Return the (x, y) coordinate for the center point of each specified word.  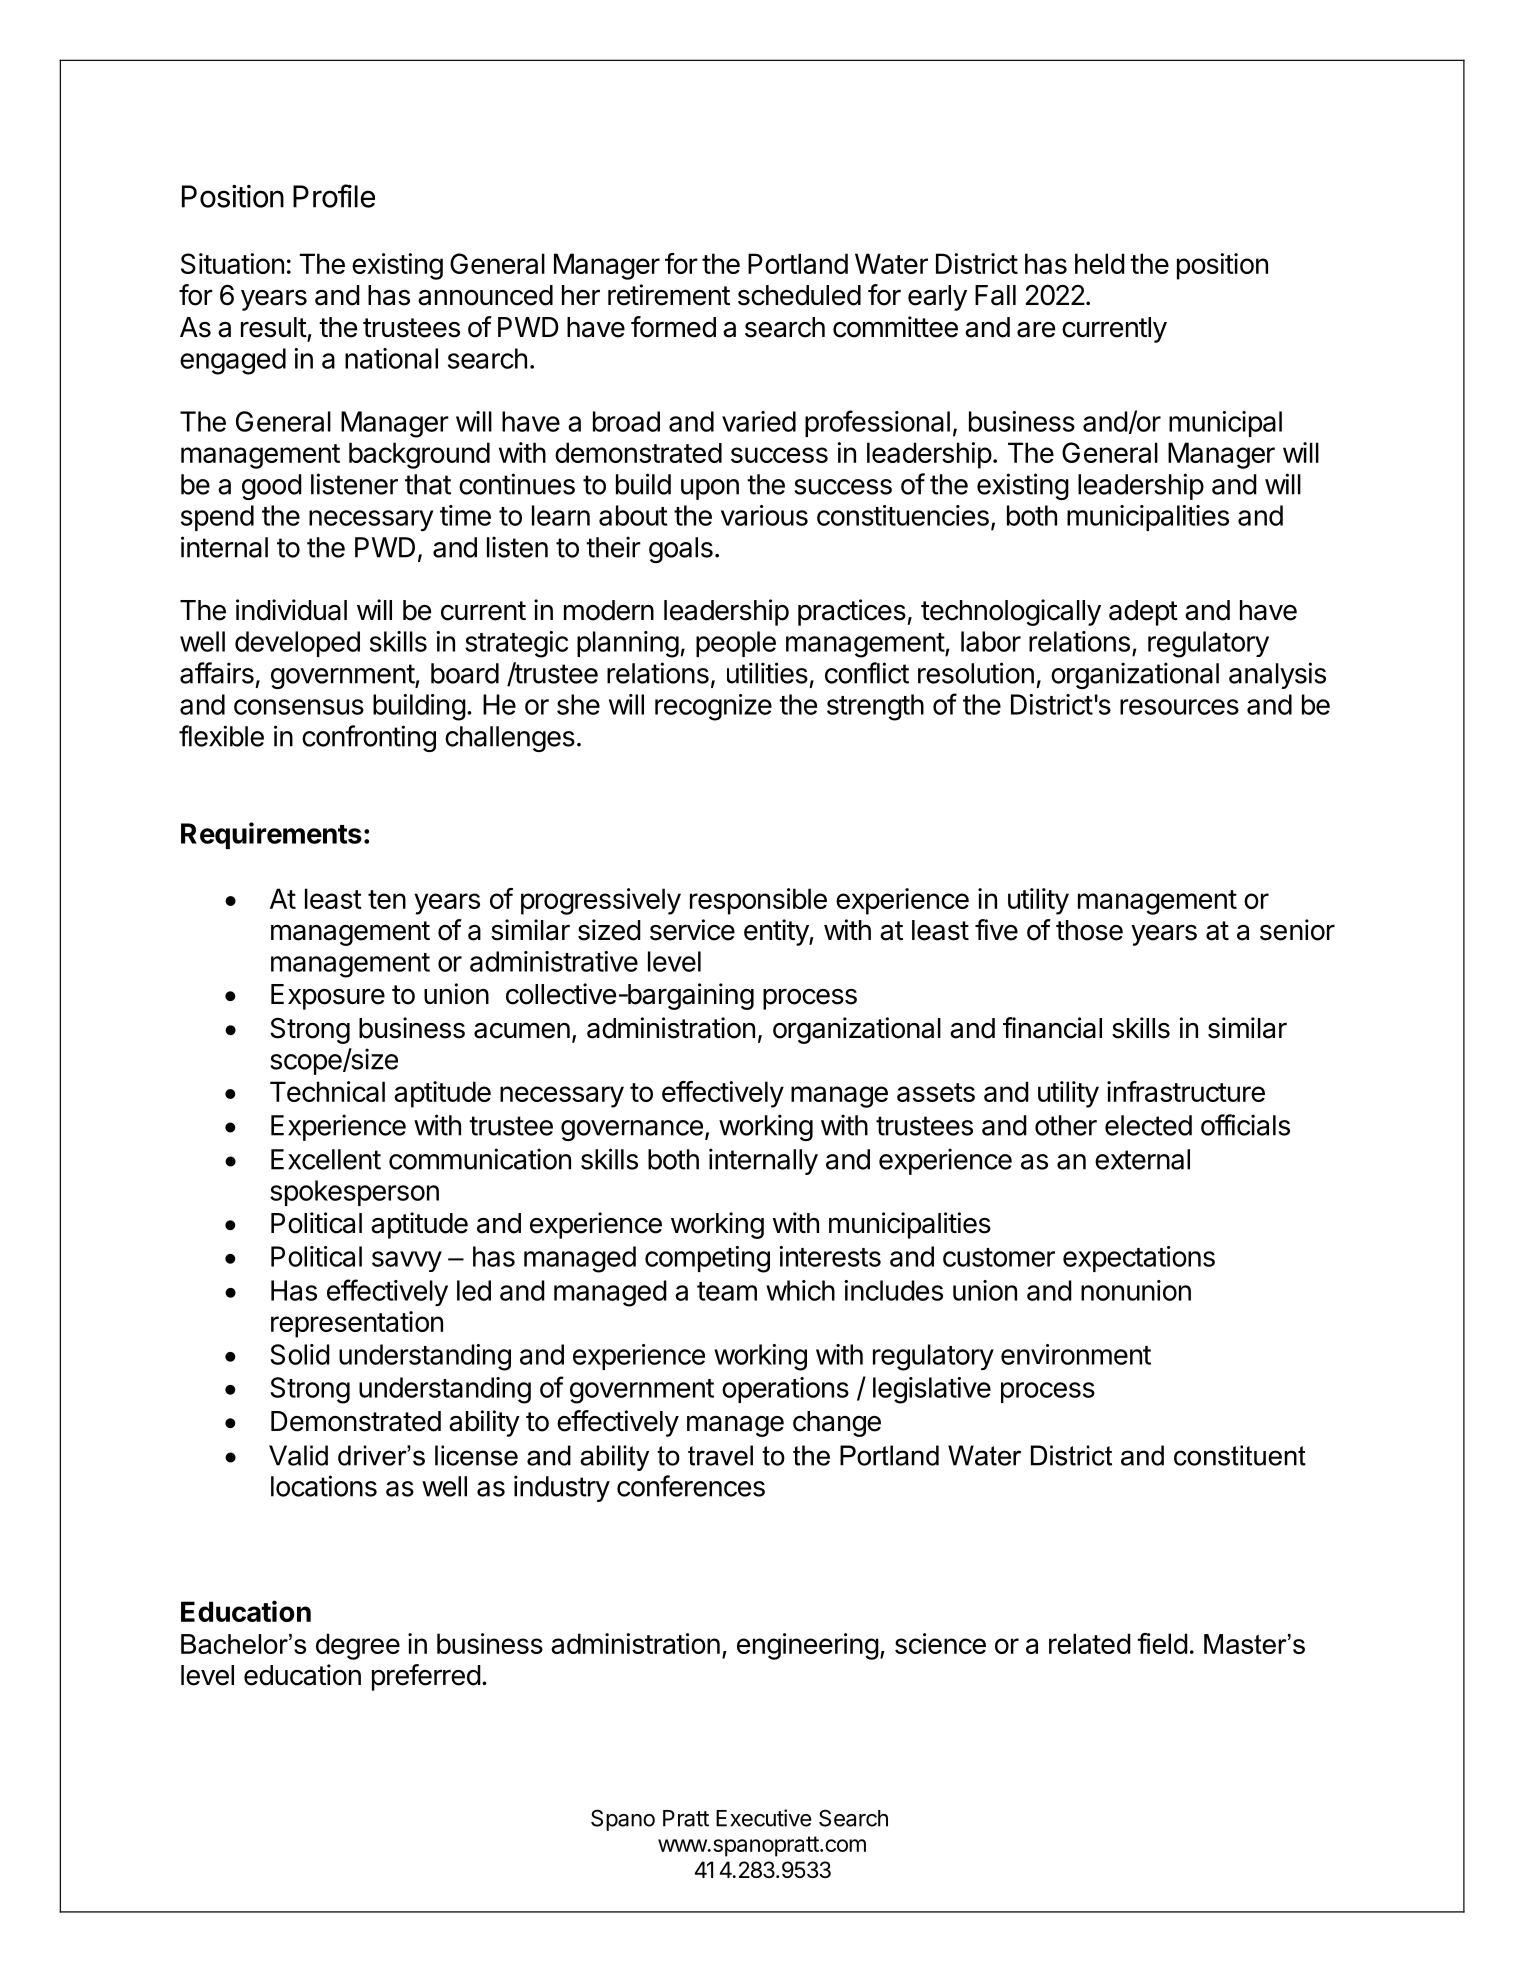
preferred (426, 1677)
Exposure (328, 997)
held (1100, 263)
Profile (334, 196)
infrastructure (1186, 1091)
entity (777, 932)
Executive (763, 1818)
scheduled (799, 295)
